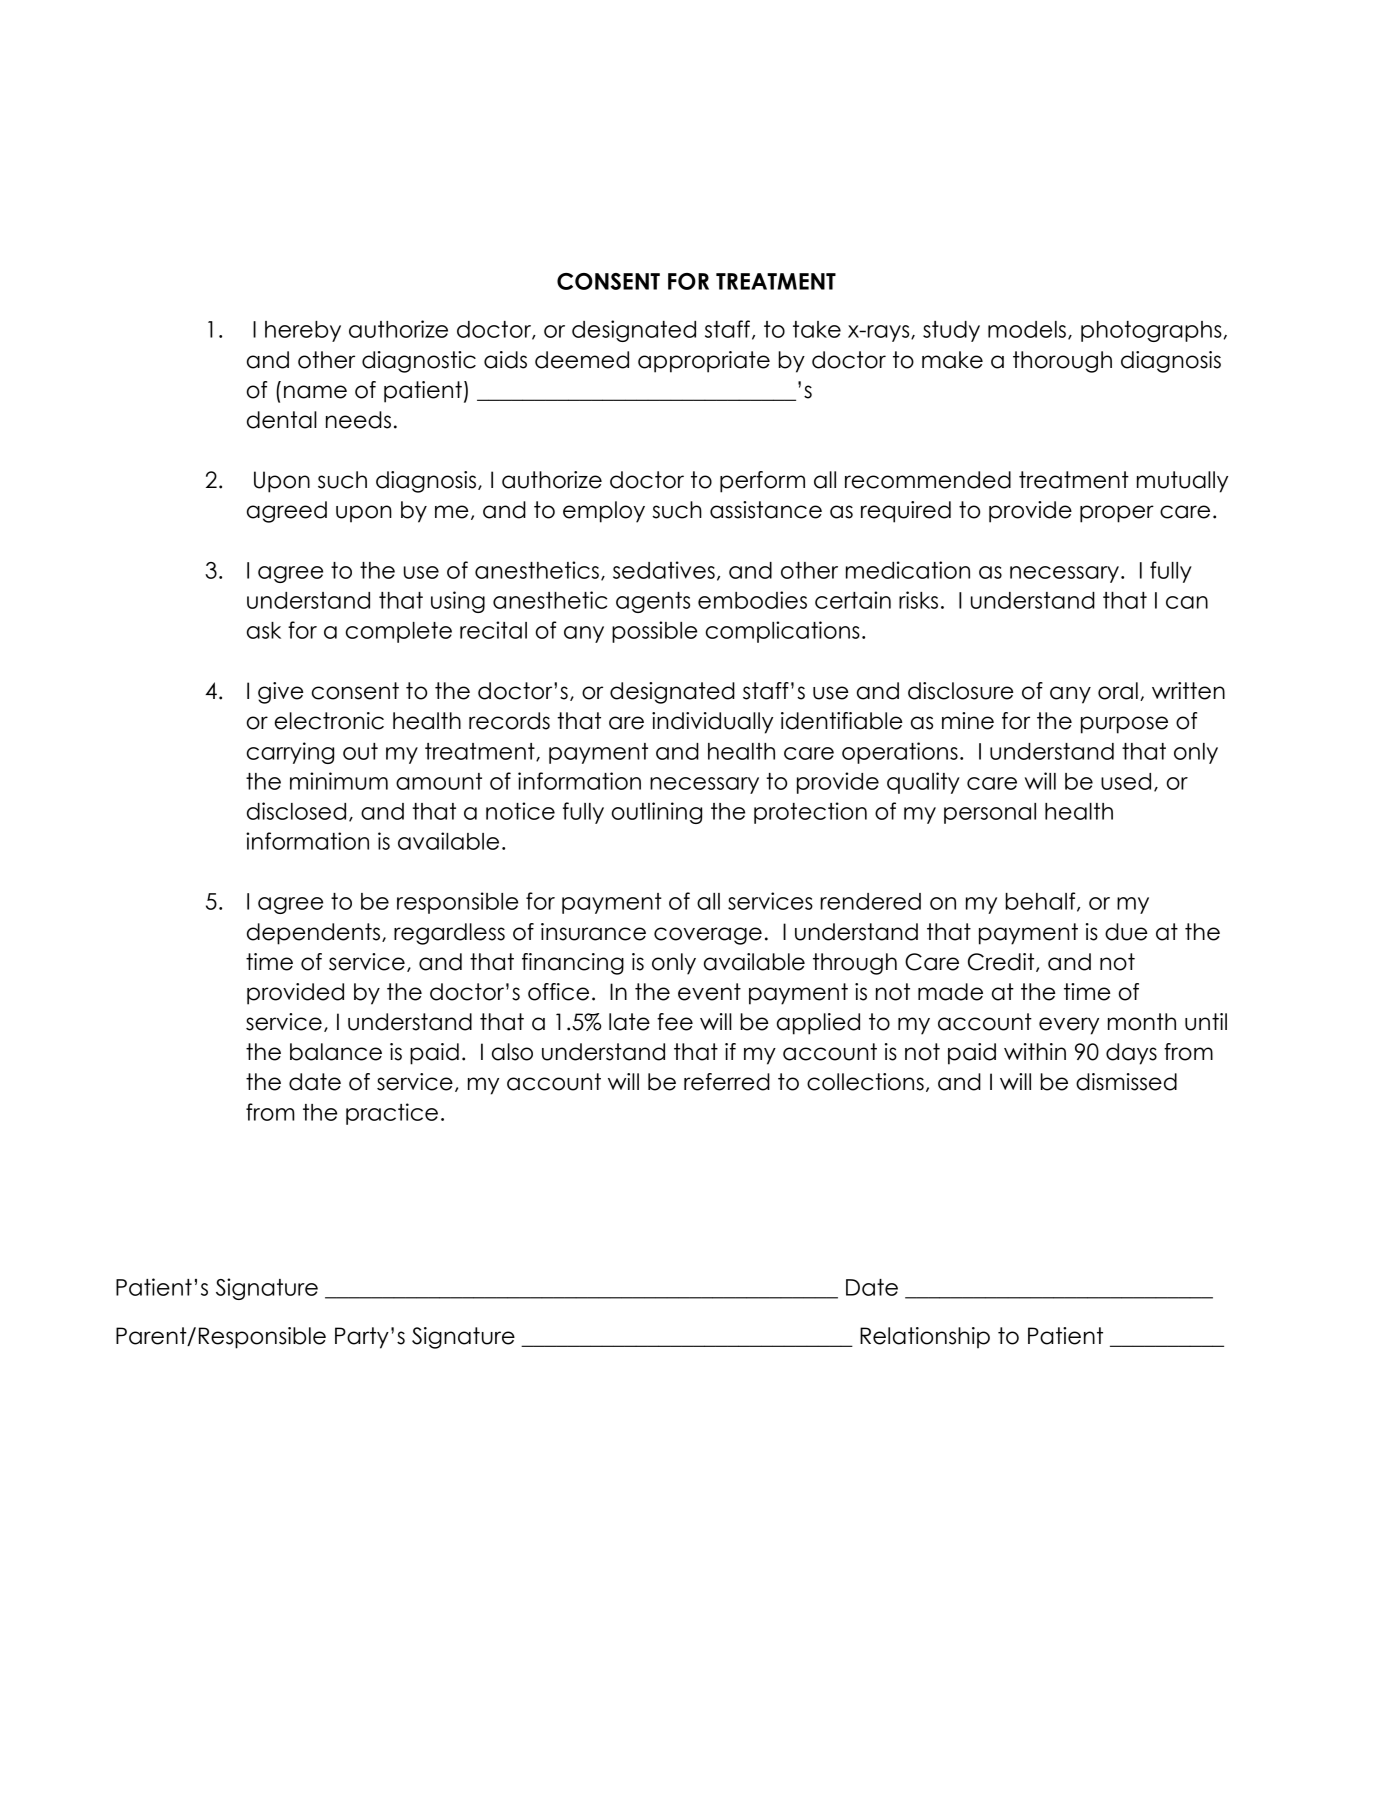 The width and height of the document is (1393, 1802). What do you see at coordinates (1062, 362) in the document?
I see `thorough` at bounding box center [1062, 362].
